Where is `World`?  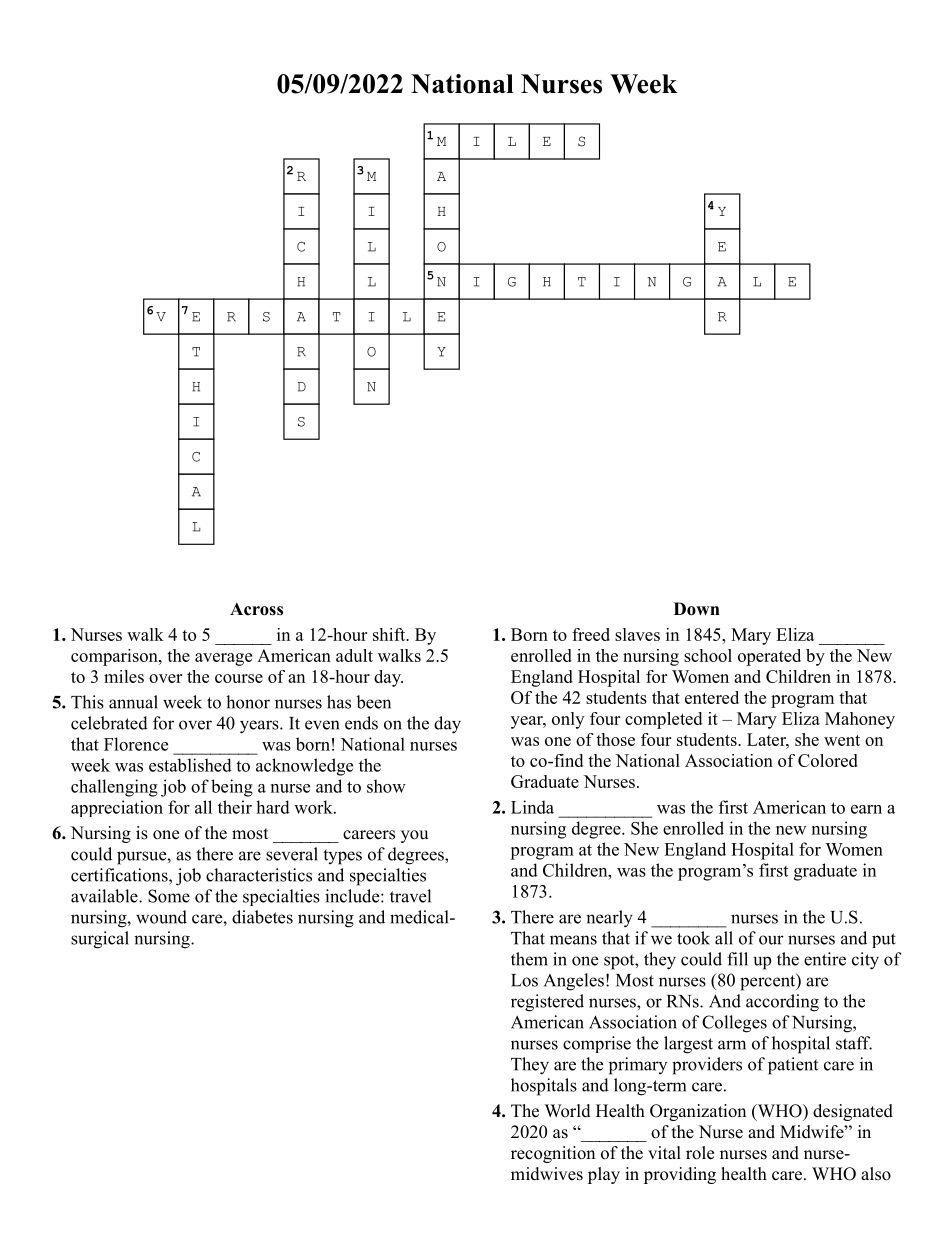
World is located at coordinates (568, 1111).
